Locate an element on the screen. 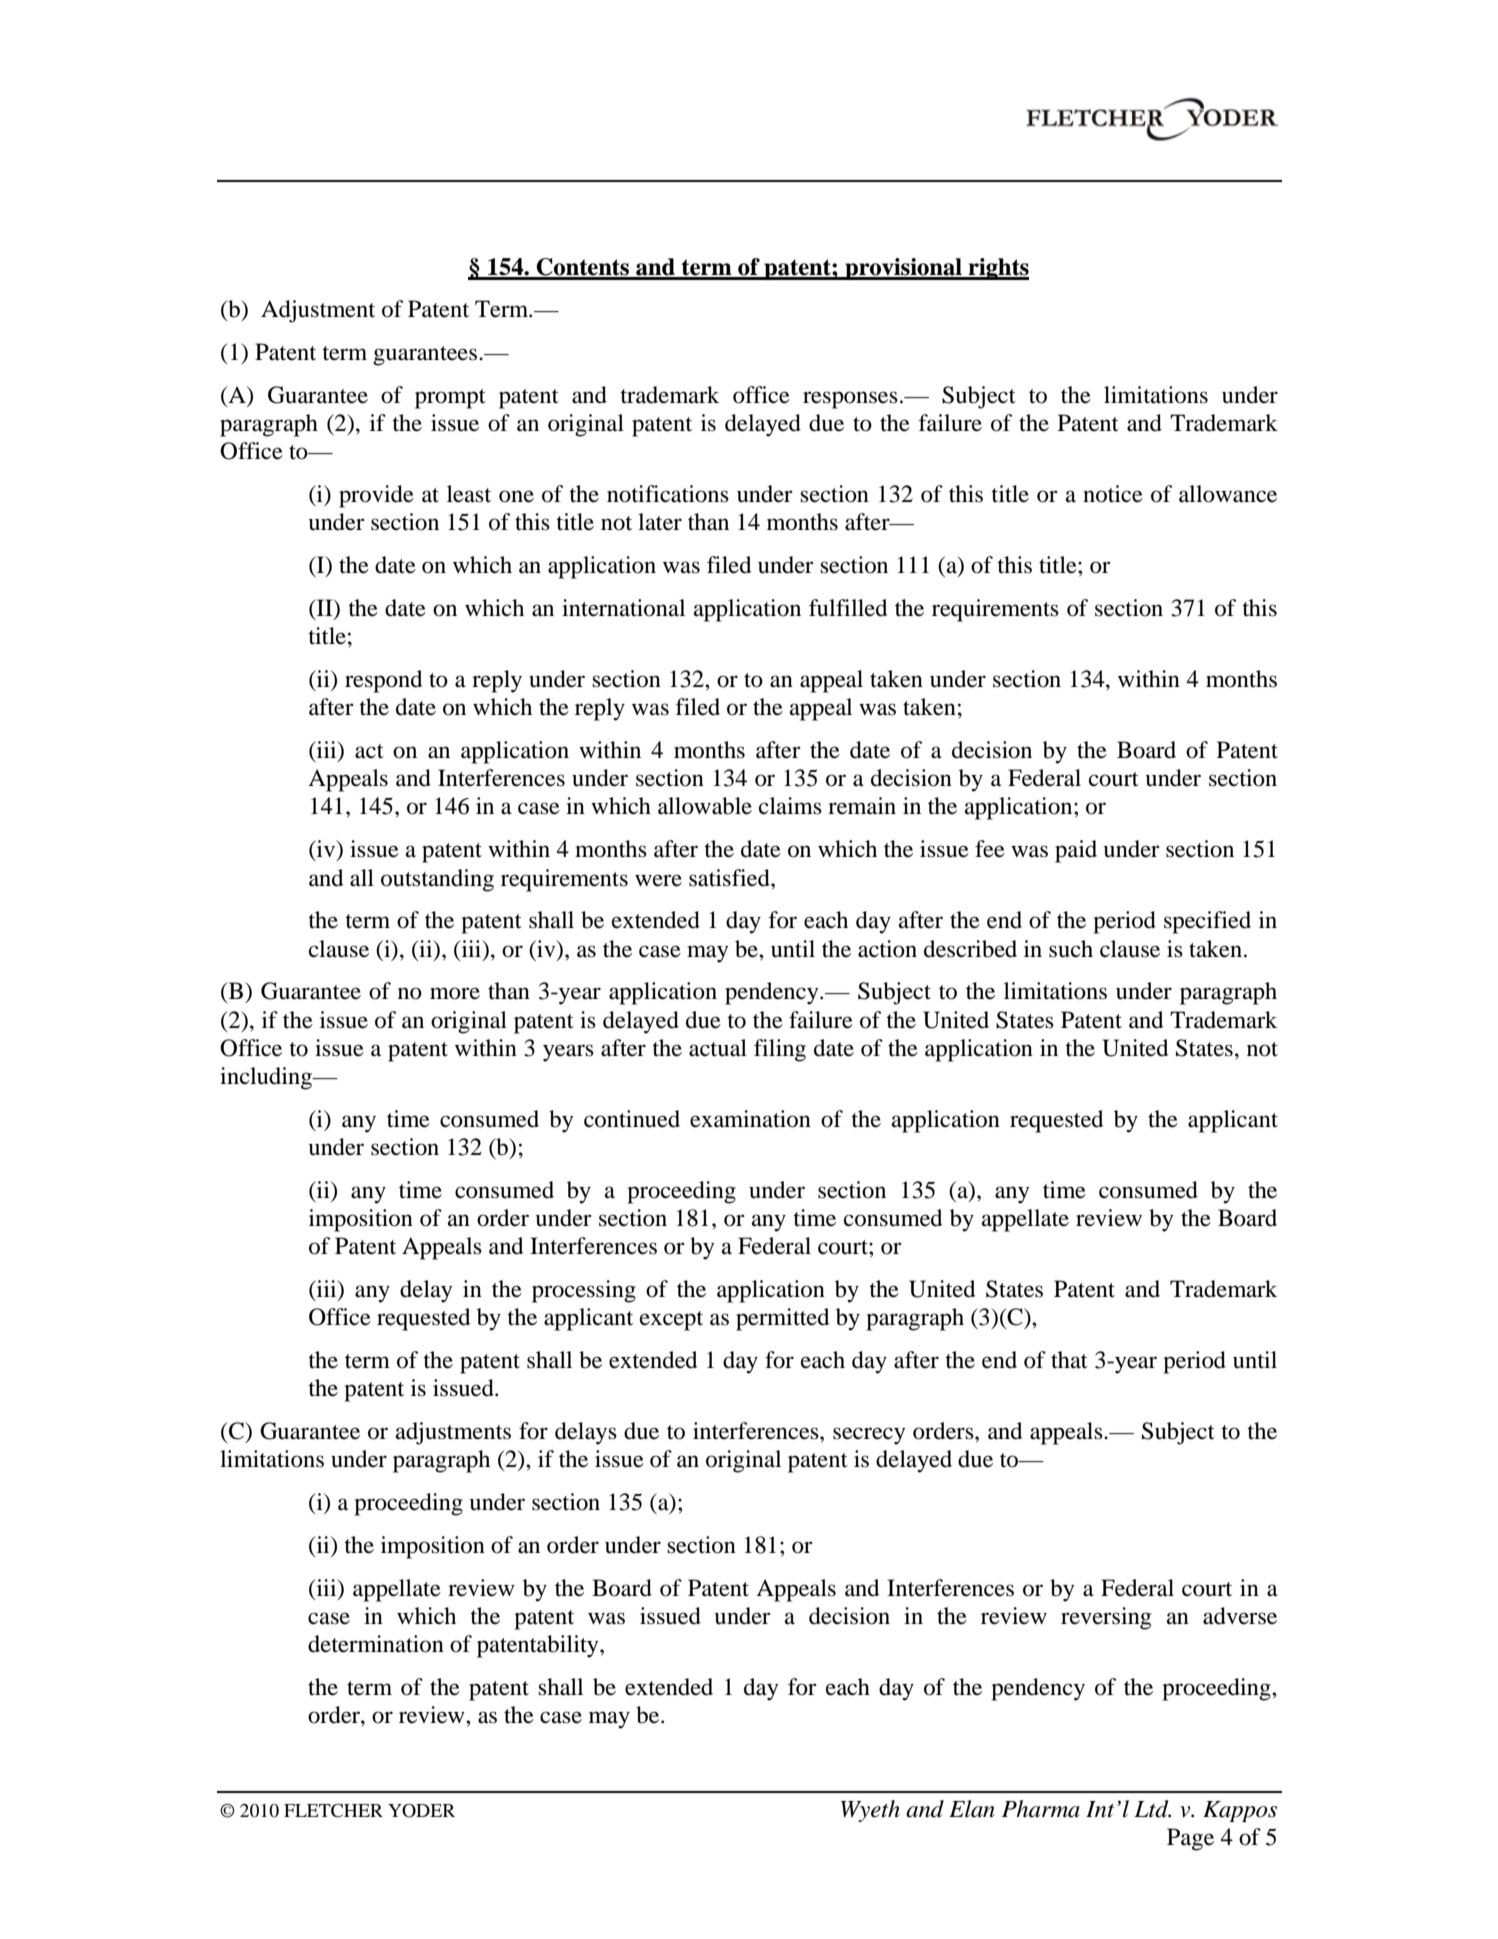 This screenshot has height=1939, width=1498. Ltd is located at coordinates (1152, 1809).
